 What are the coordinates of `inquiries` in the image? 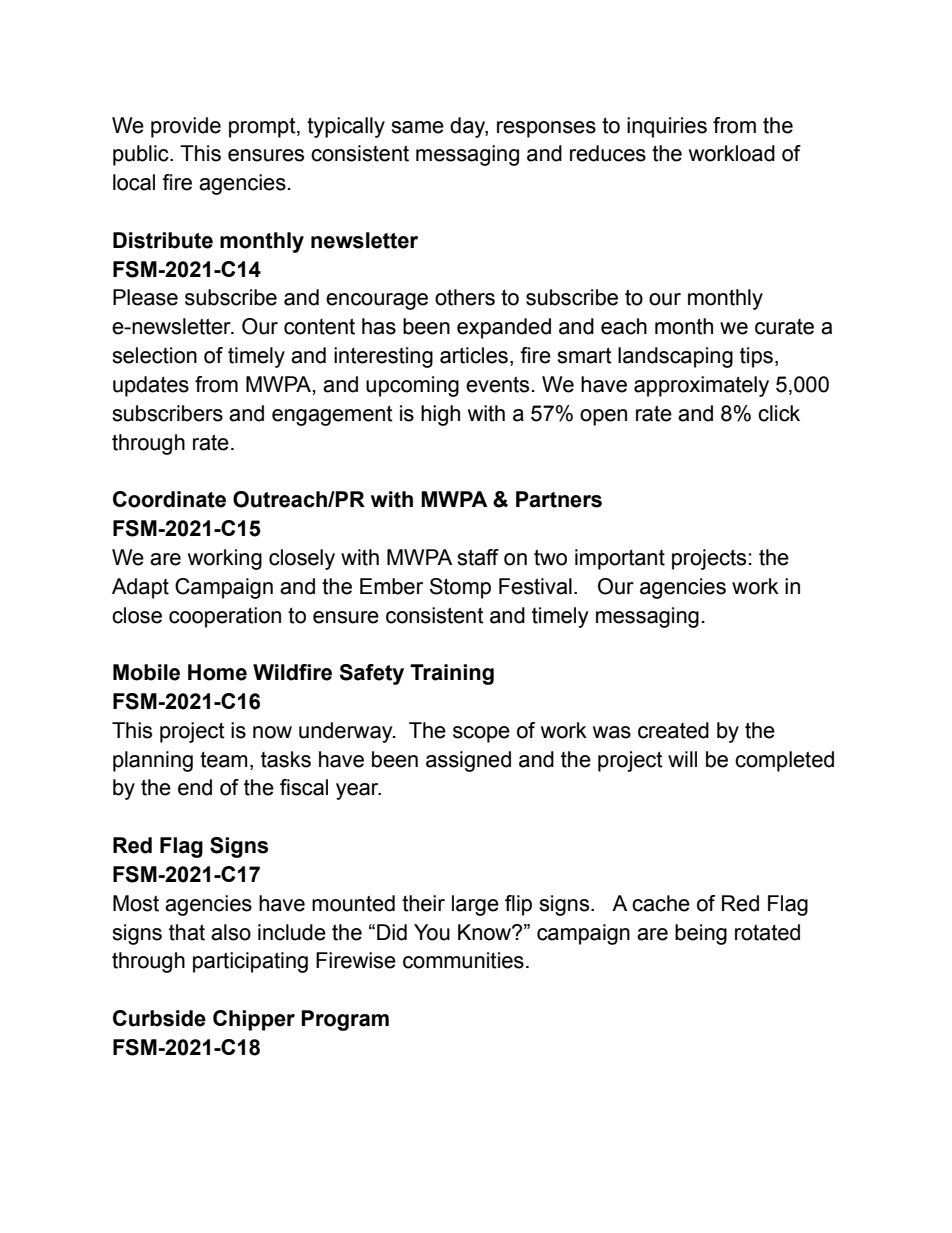 It's located at (667, 127).
